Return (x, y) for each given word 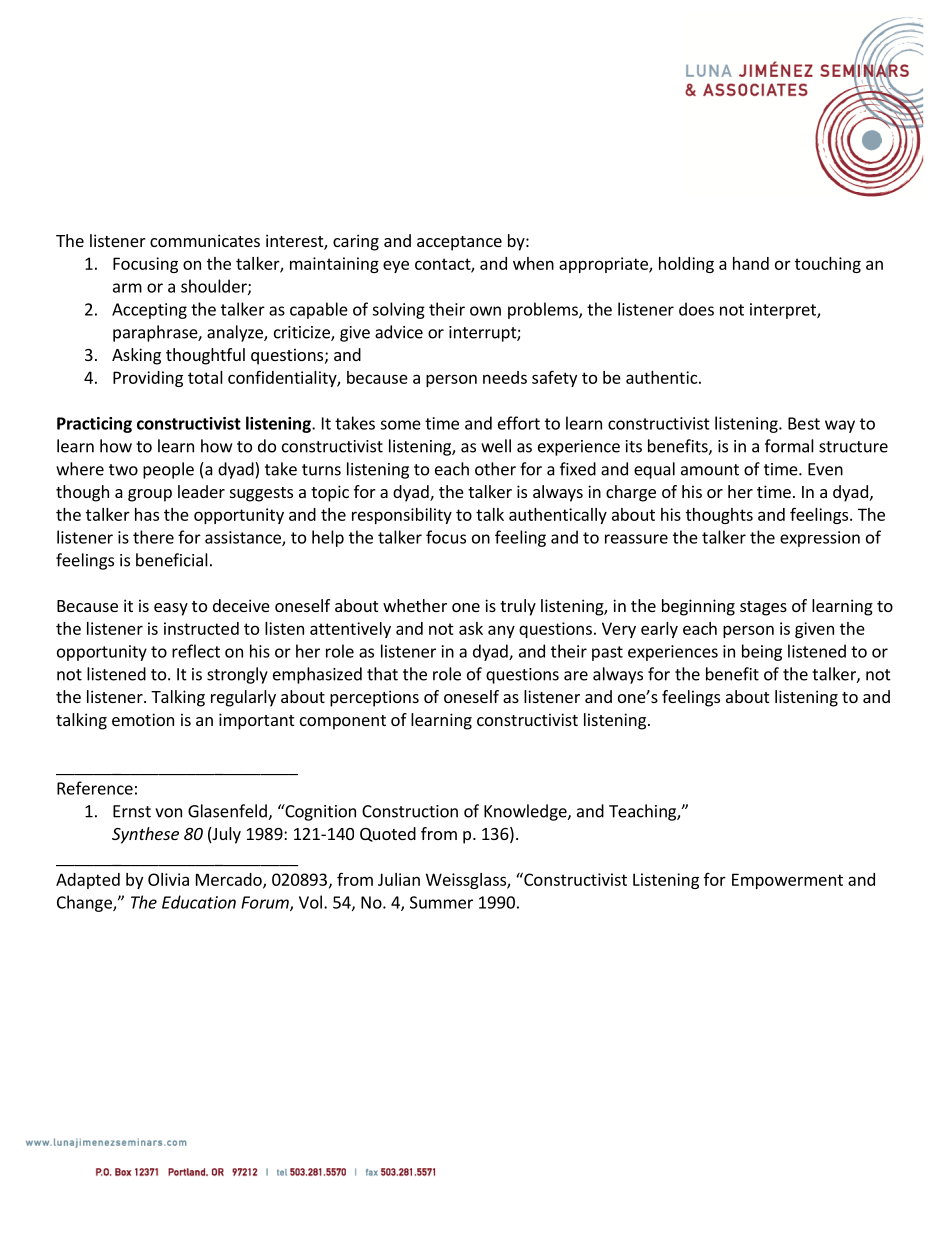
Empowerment (787, 881)
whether (415, 605)
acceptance (459, 243)
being (762, 652)
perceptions (374, 698)
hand (751, 263)
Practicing (94, 425)
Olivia (168, 879)
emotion (143, 719)
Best (804, 423)
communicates (205, 240)
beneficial (172, 560)
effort (519, 423)
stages (763, 608)
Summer (441, 902)
